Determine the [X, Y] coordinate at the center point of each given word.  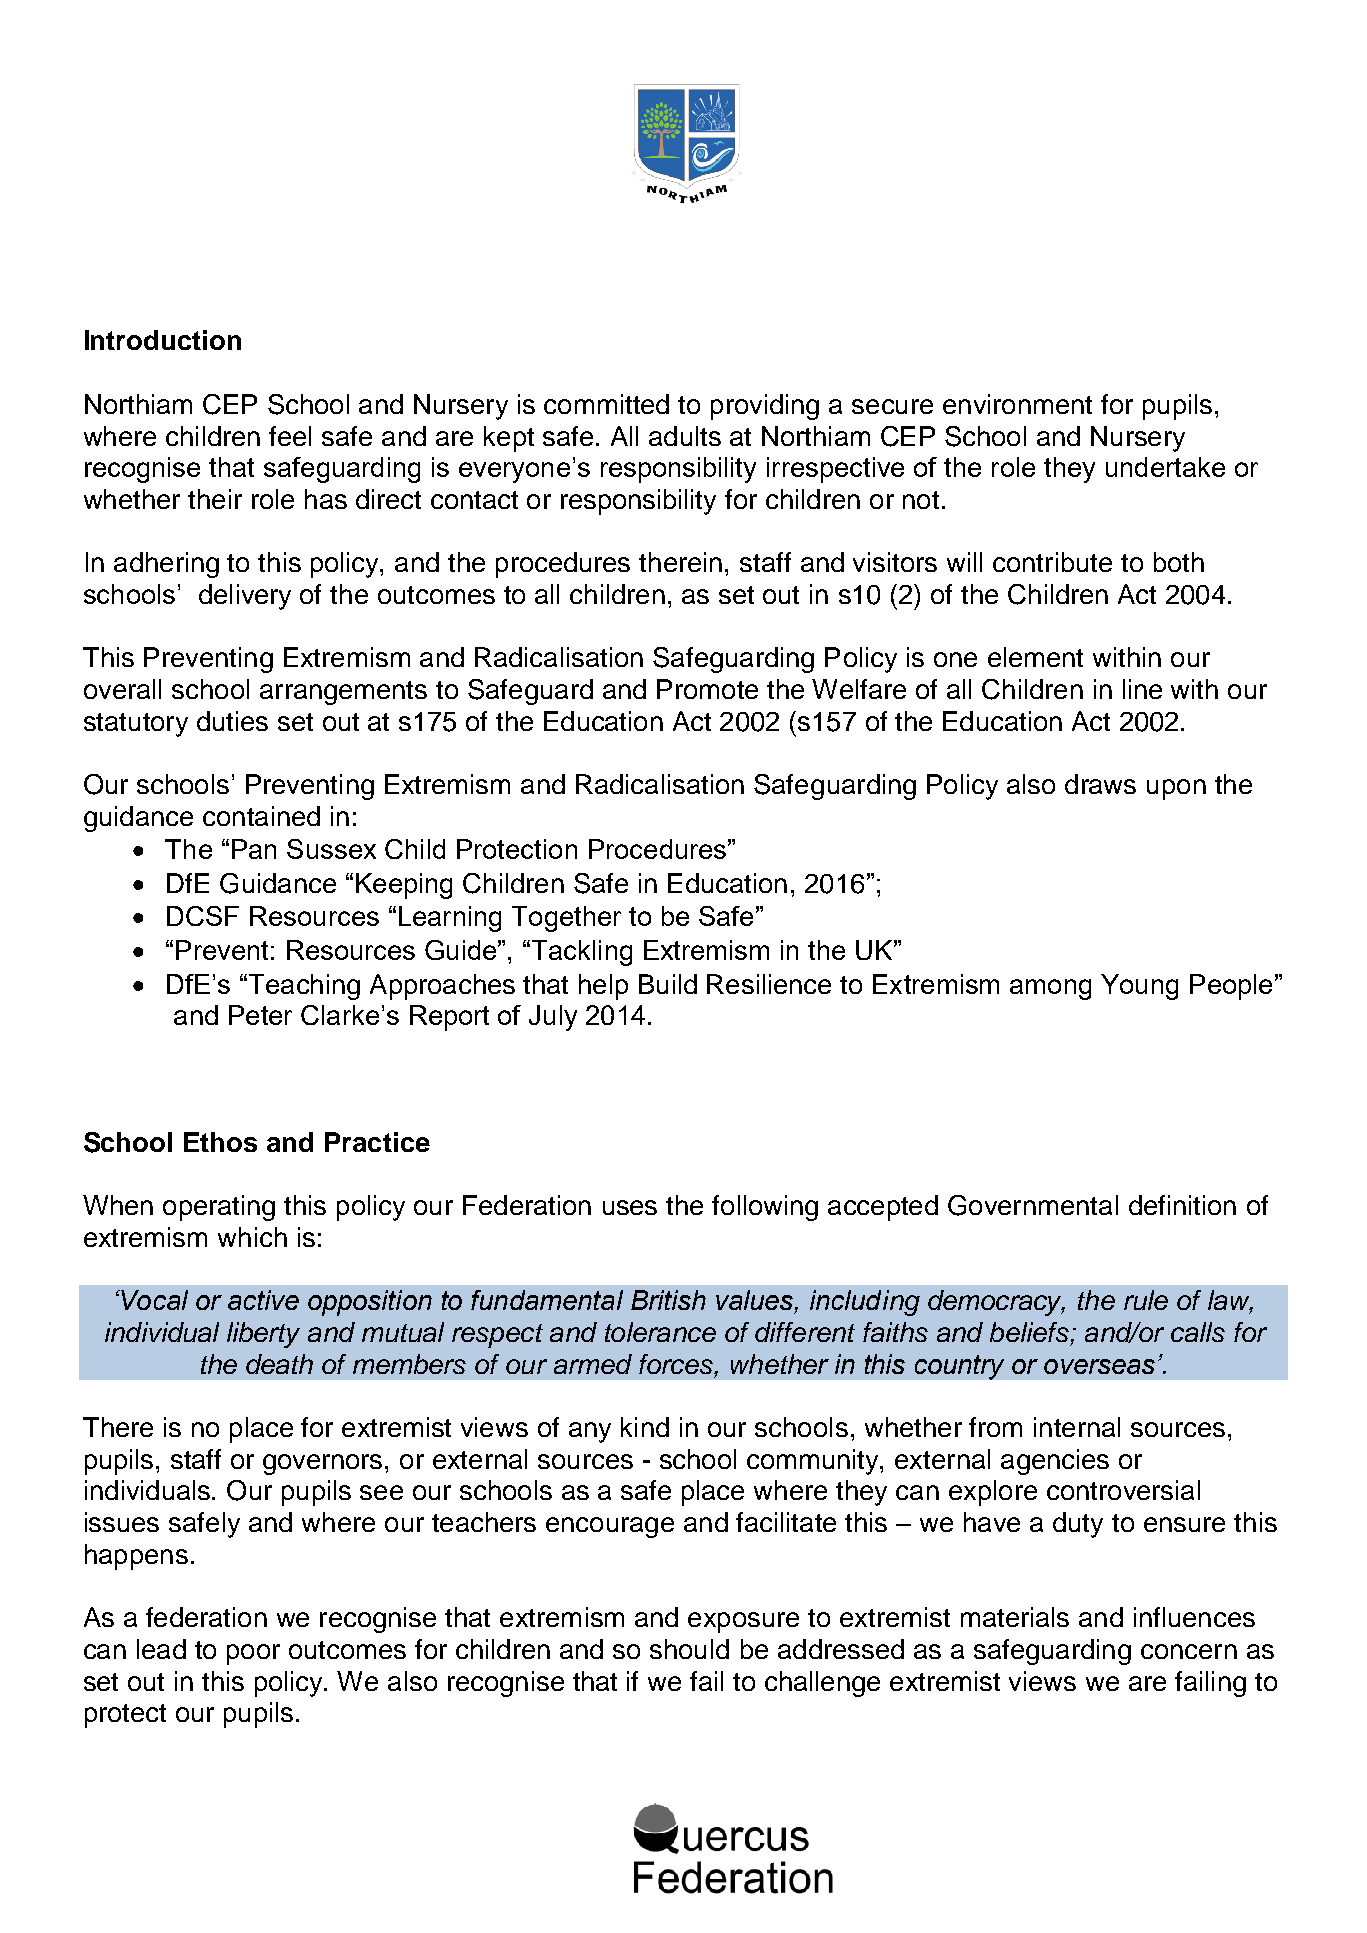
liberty [263, 1335]
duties [232, 721]
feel [290, 436]
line [1142, 689]
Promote [707, 689]
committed [606, 404]
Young [1139, 987]
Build [668, 984]
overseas [1099, 1366]
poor [253, 1654]
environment [1017, 404]
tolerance [660, 1332]
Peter [260, 1015]
